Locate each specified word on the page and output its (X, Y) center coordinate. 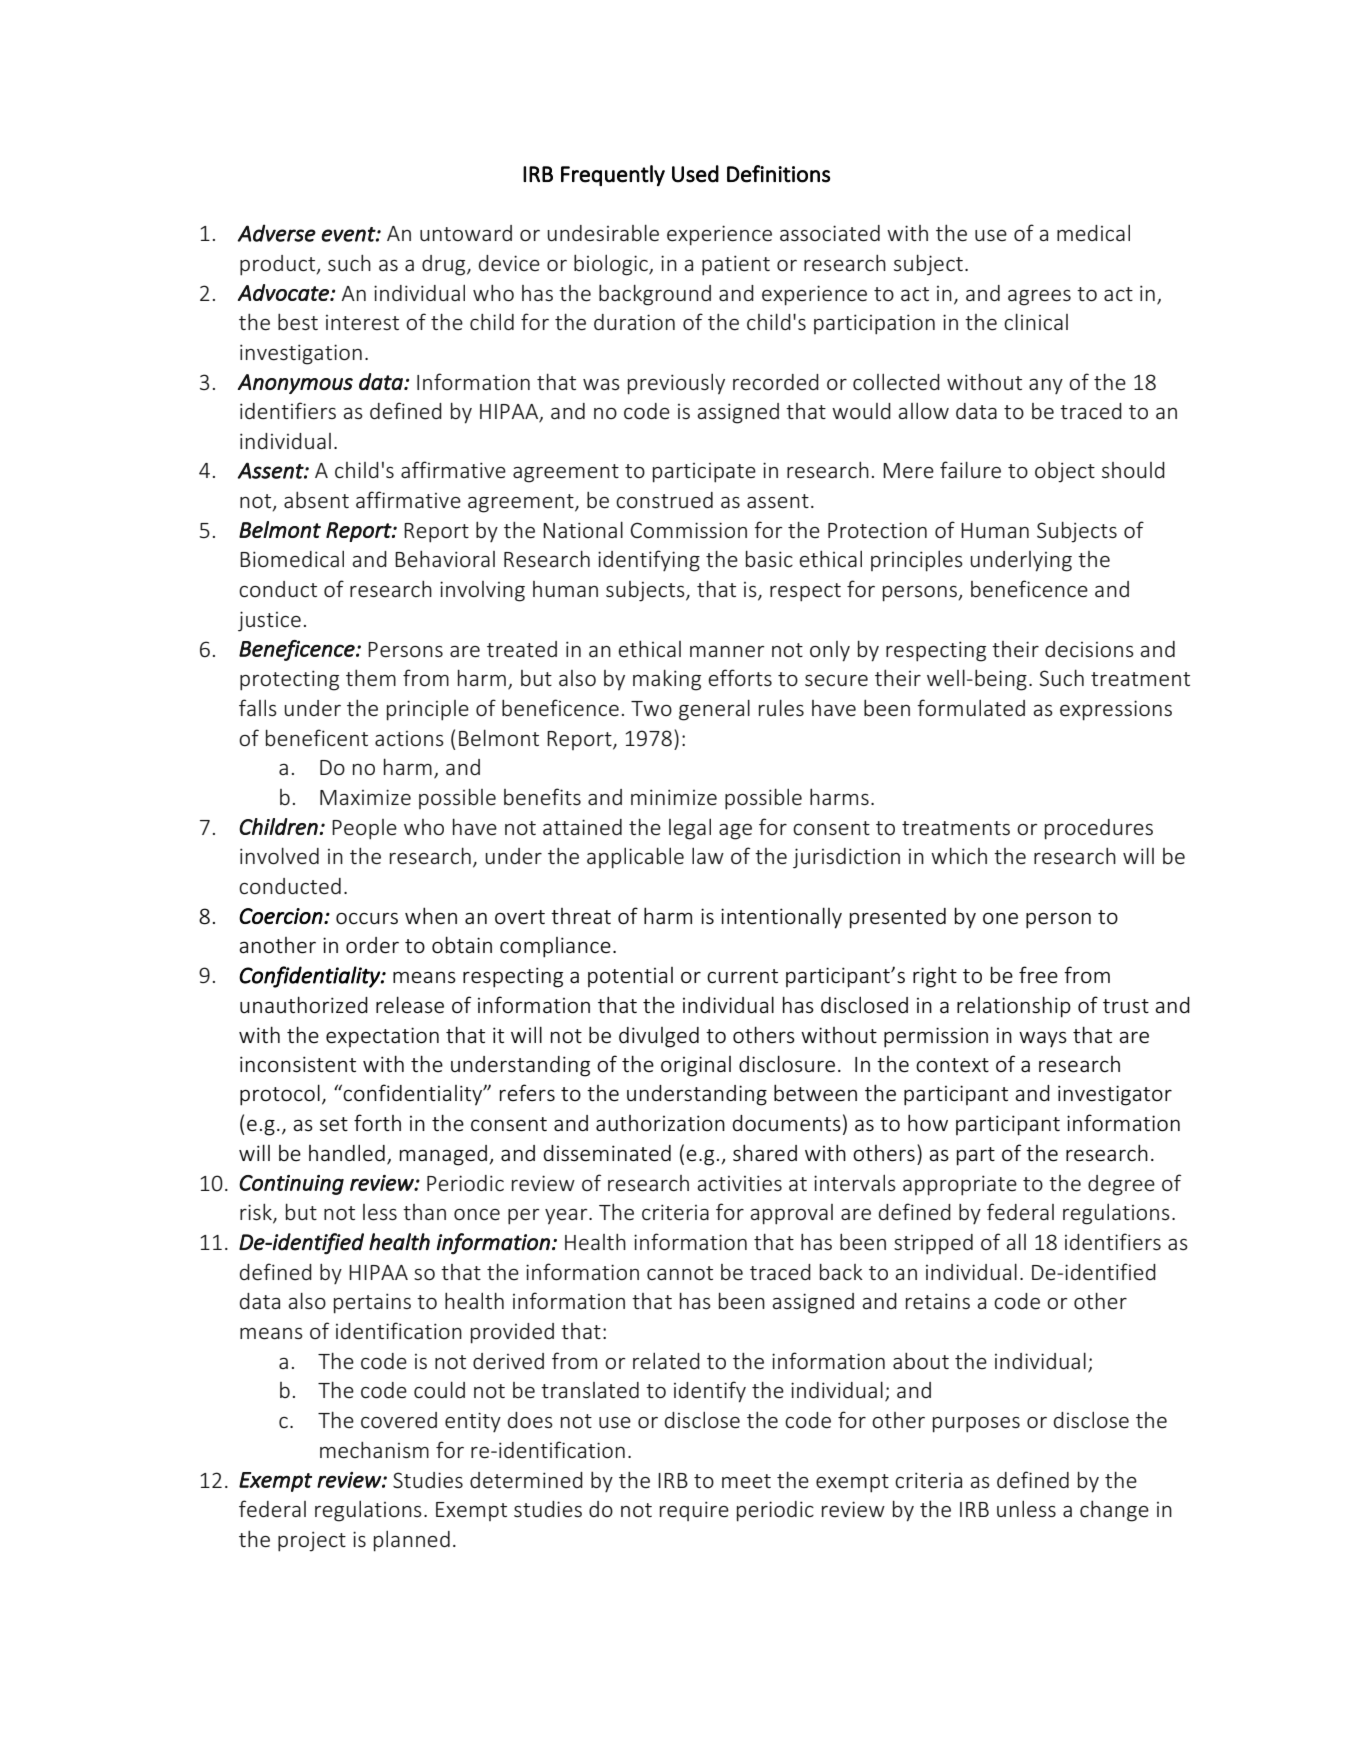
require (694, 1511)
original (696, 1066)
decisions (1089, 649)
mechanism (374, 1450)
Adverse (276, 233)
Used (695, 174)
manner (727, 651)
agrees (1039, 297)
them (371, 678)
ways (1043, 1039)
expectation (382, 1037)
